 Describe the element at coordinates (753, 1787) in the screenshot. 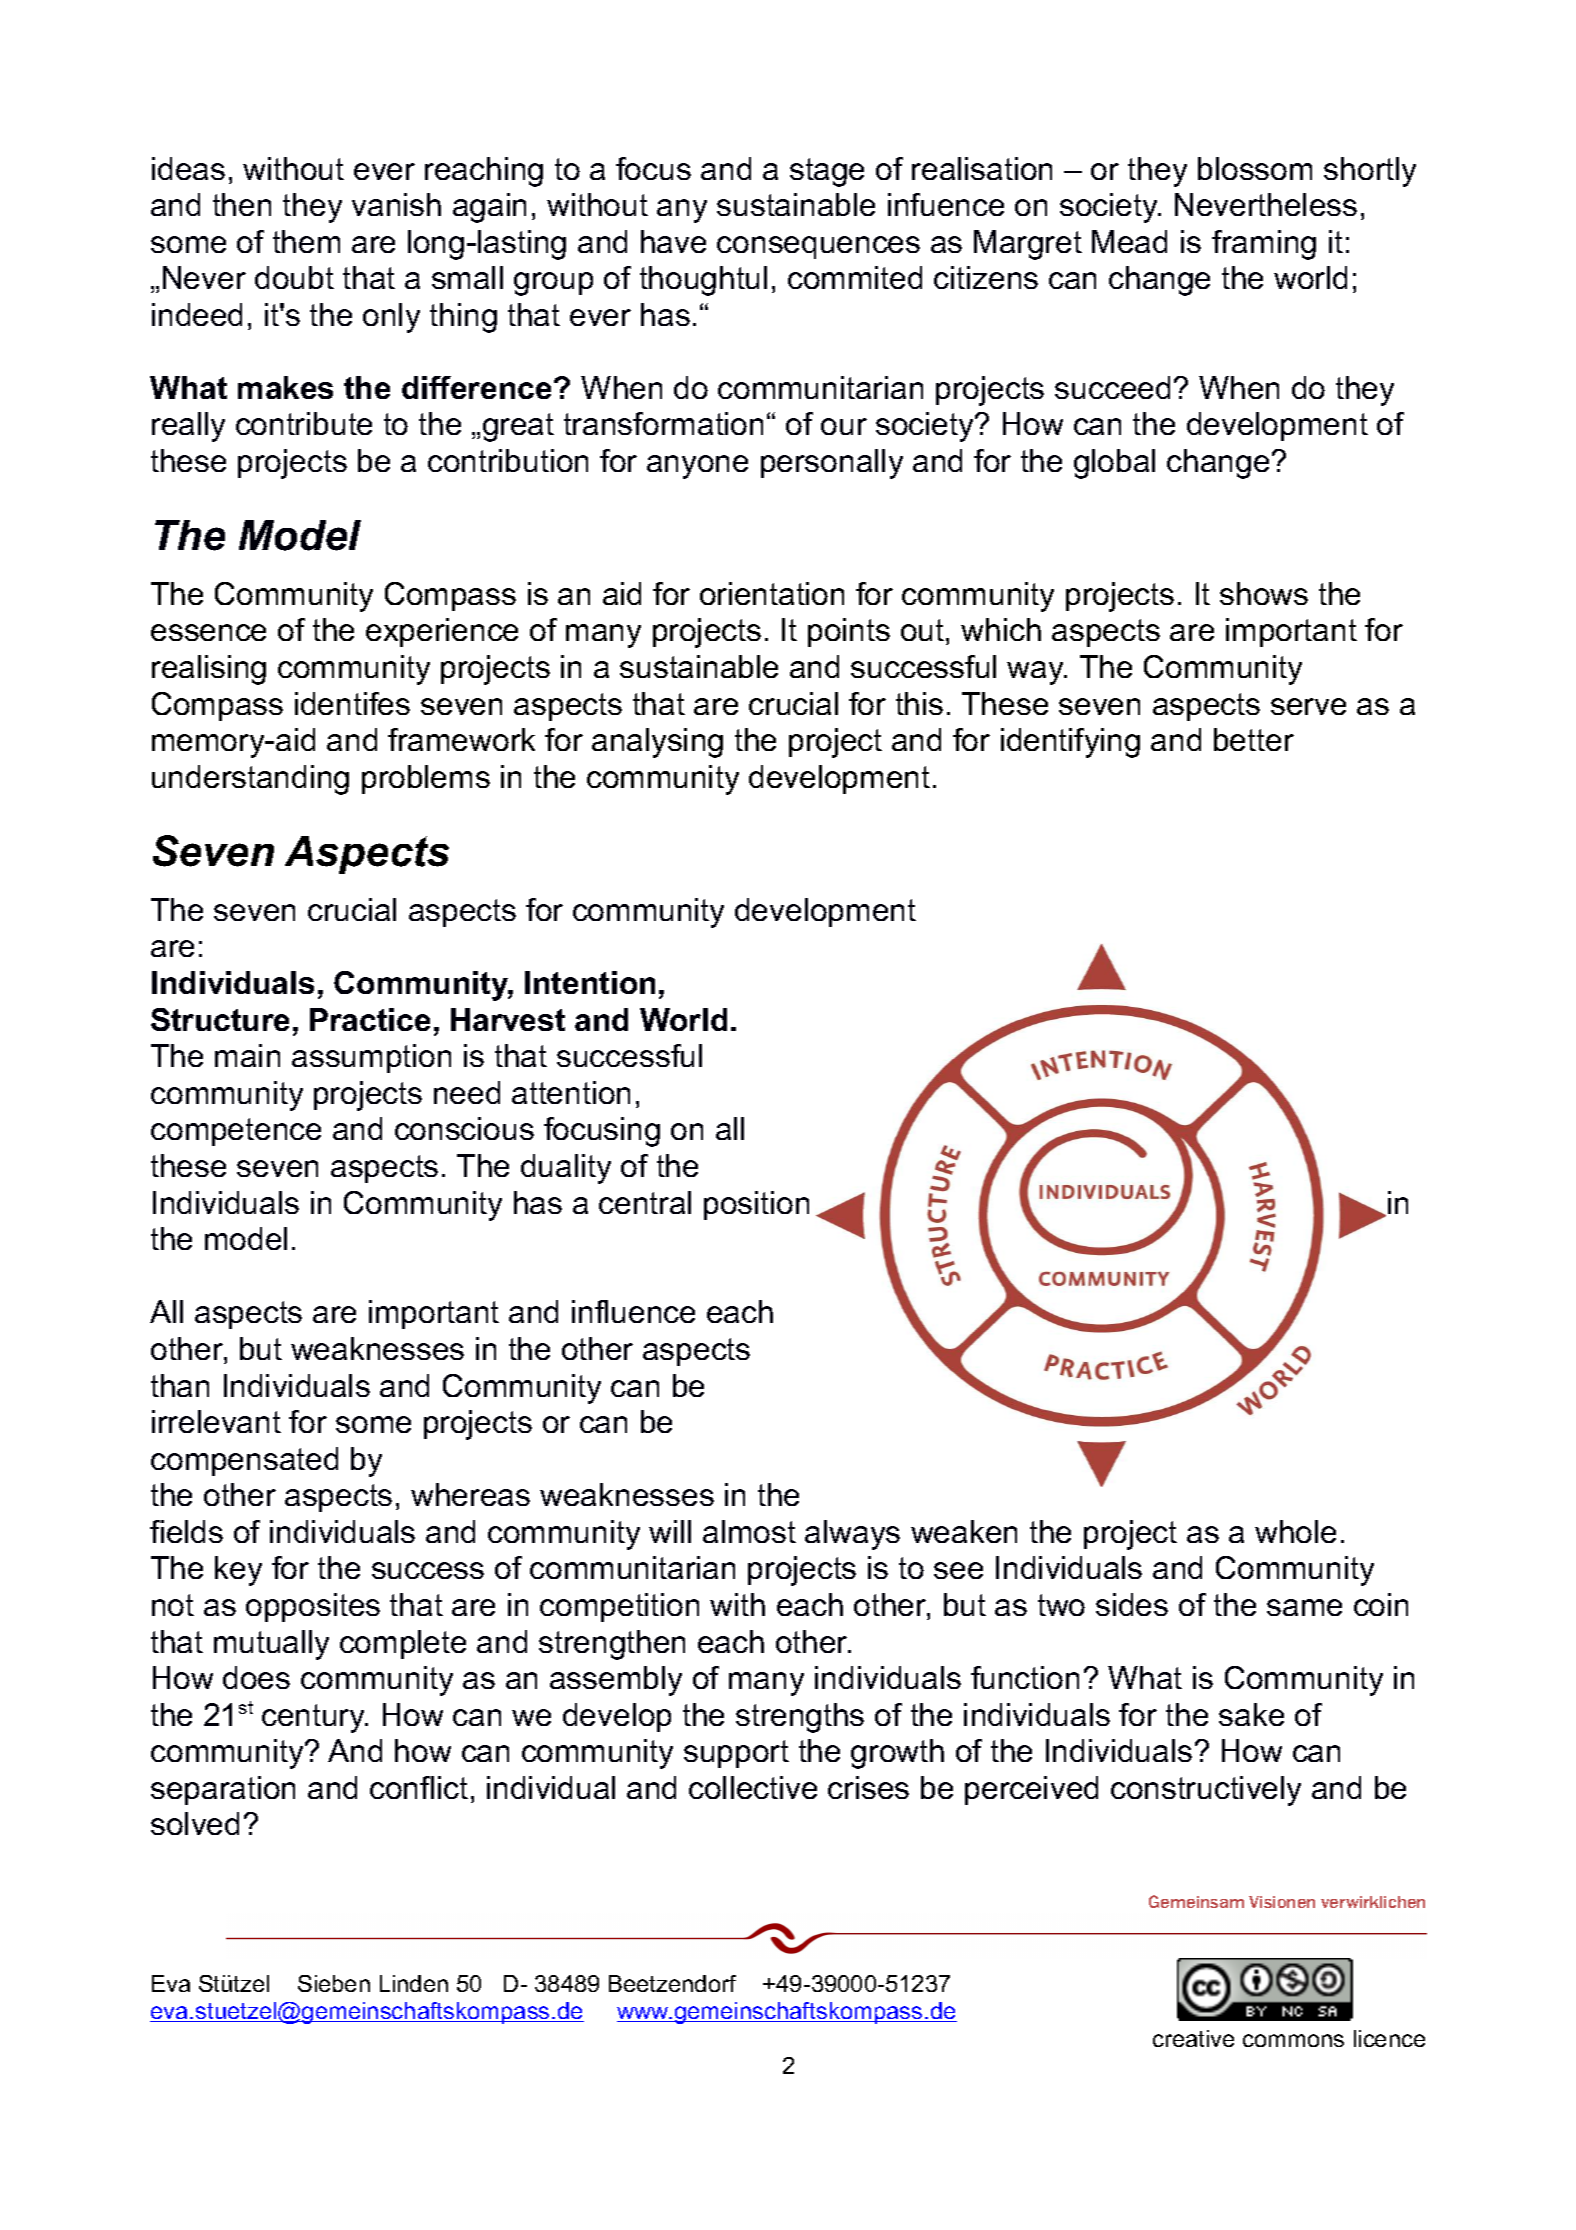

I see `collective` at that location.
